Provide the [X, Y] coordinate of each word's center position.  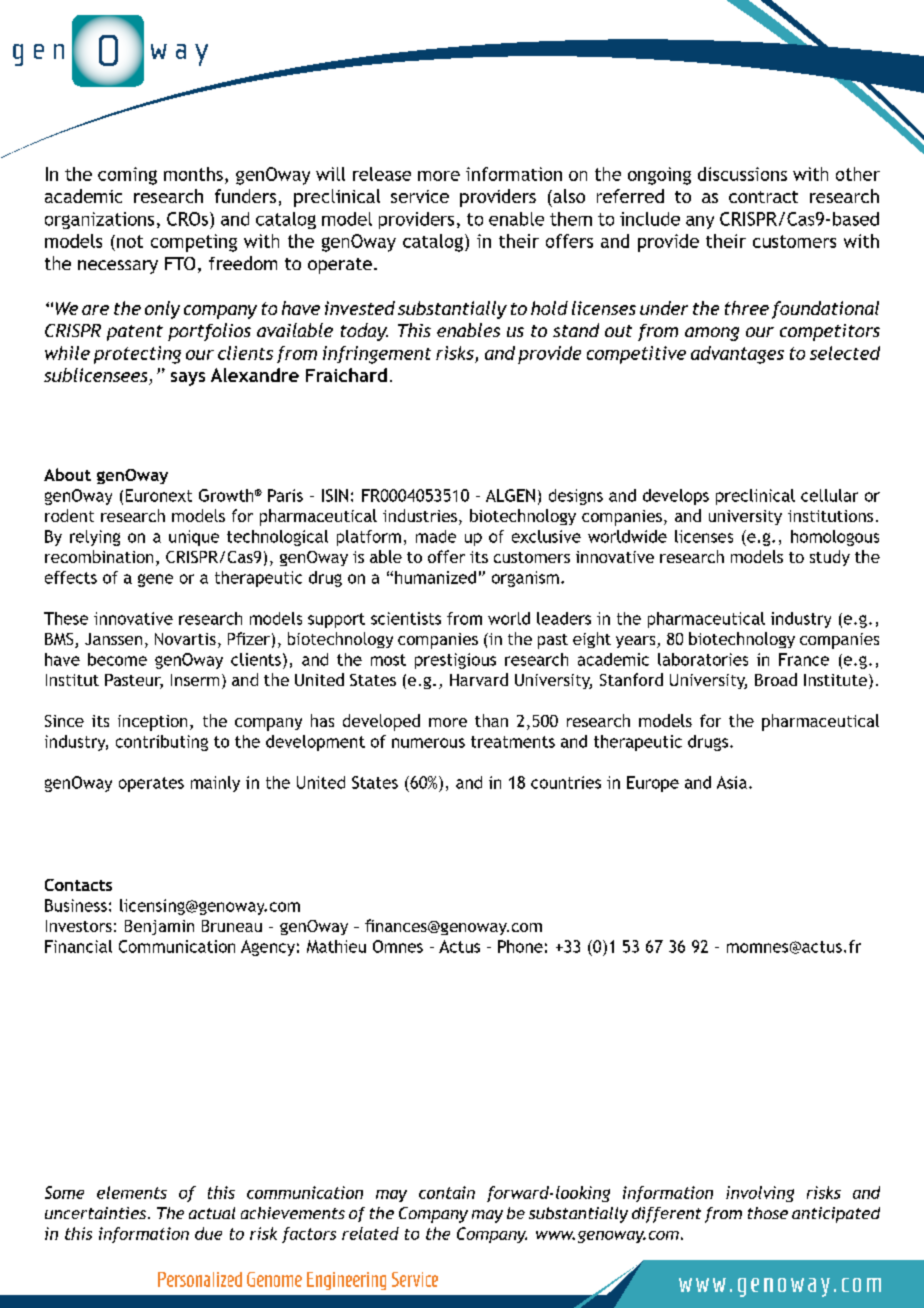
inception [152, 723]
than [491, 720]
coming [127, 176]
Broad [776, 679]
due [208, 1233]
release [382, 174]
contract [763, 197]
